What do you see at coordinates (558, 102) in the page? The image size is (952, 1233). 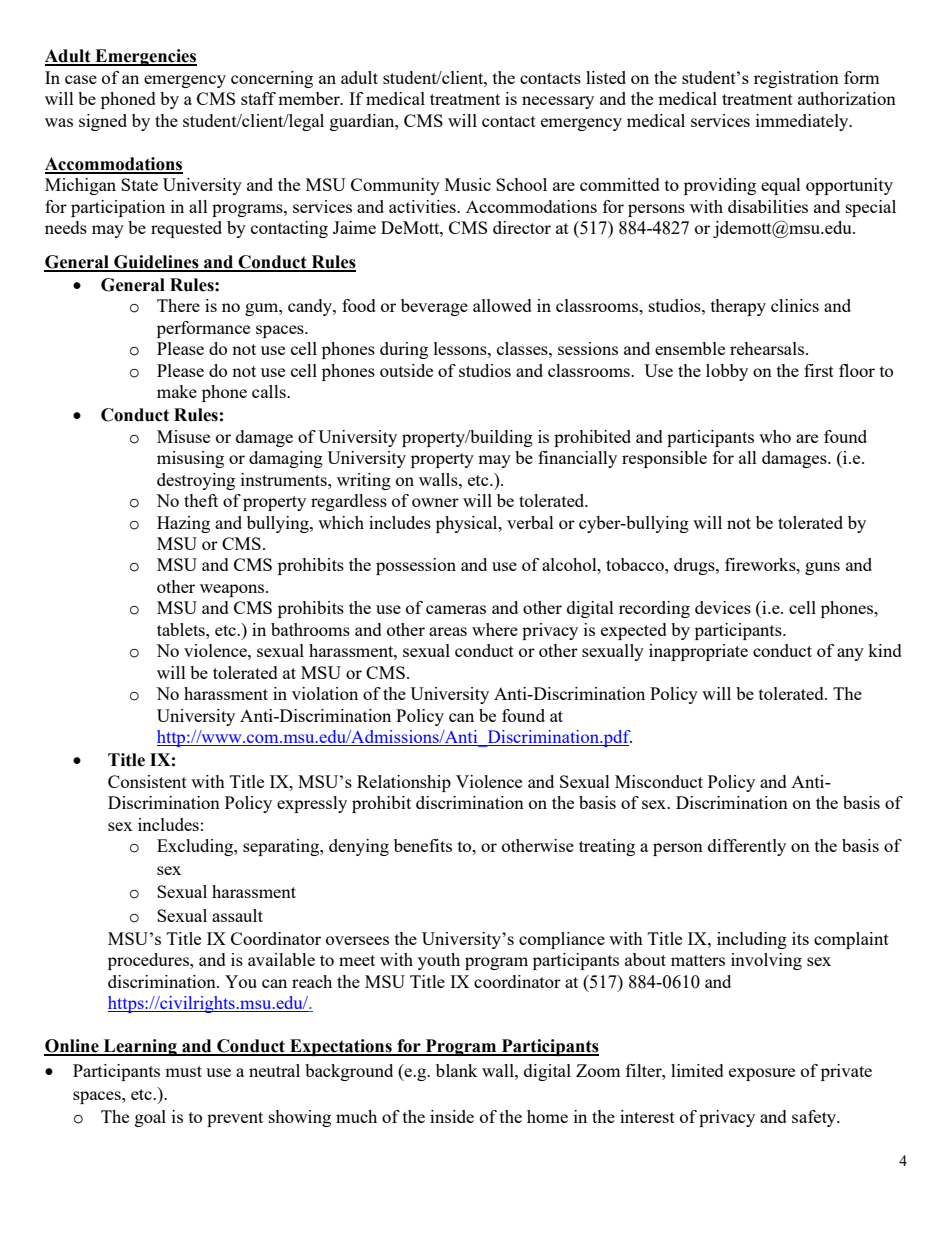 I see `necessary` at bounding box center [558, 102].
